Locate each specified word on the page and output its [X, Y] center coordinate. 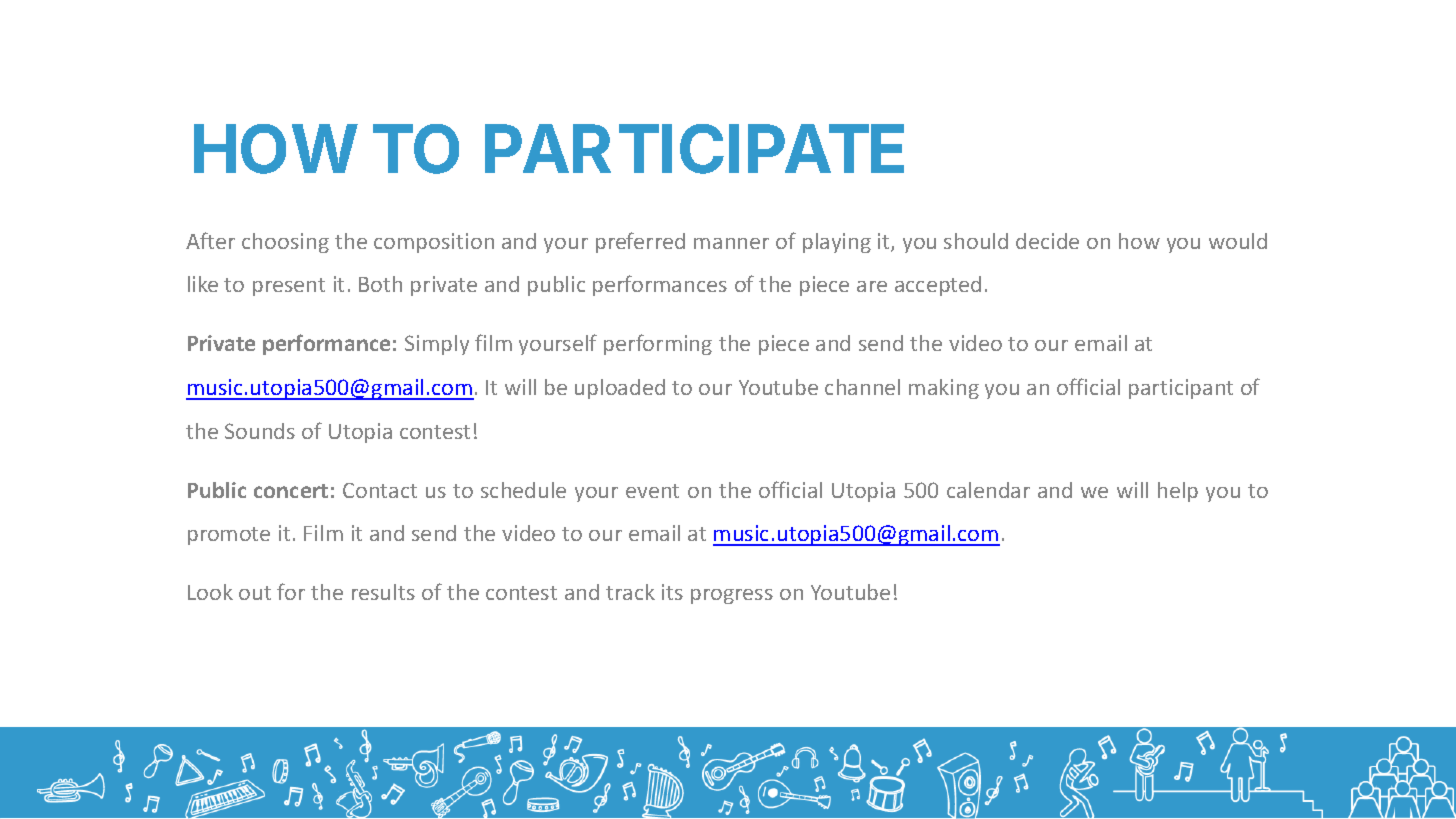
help [1178, 492]
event [652, 491]
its [672, 592]
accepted [938, 286]
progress [732, 596]
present [289, 287]
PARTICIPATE [694, 149]
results [383, 592]
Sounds [260, 431]
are [872, 286]
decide [1047, 241]
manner [731, 243]
